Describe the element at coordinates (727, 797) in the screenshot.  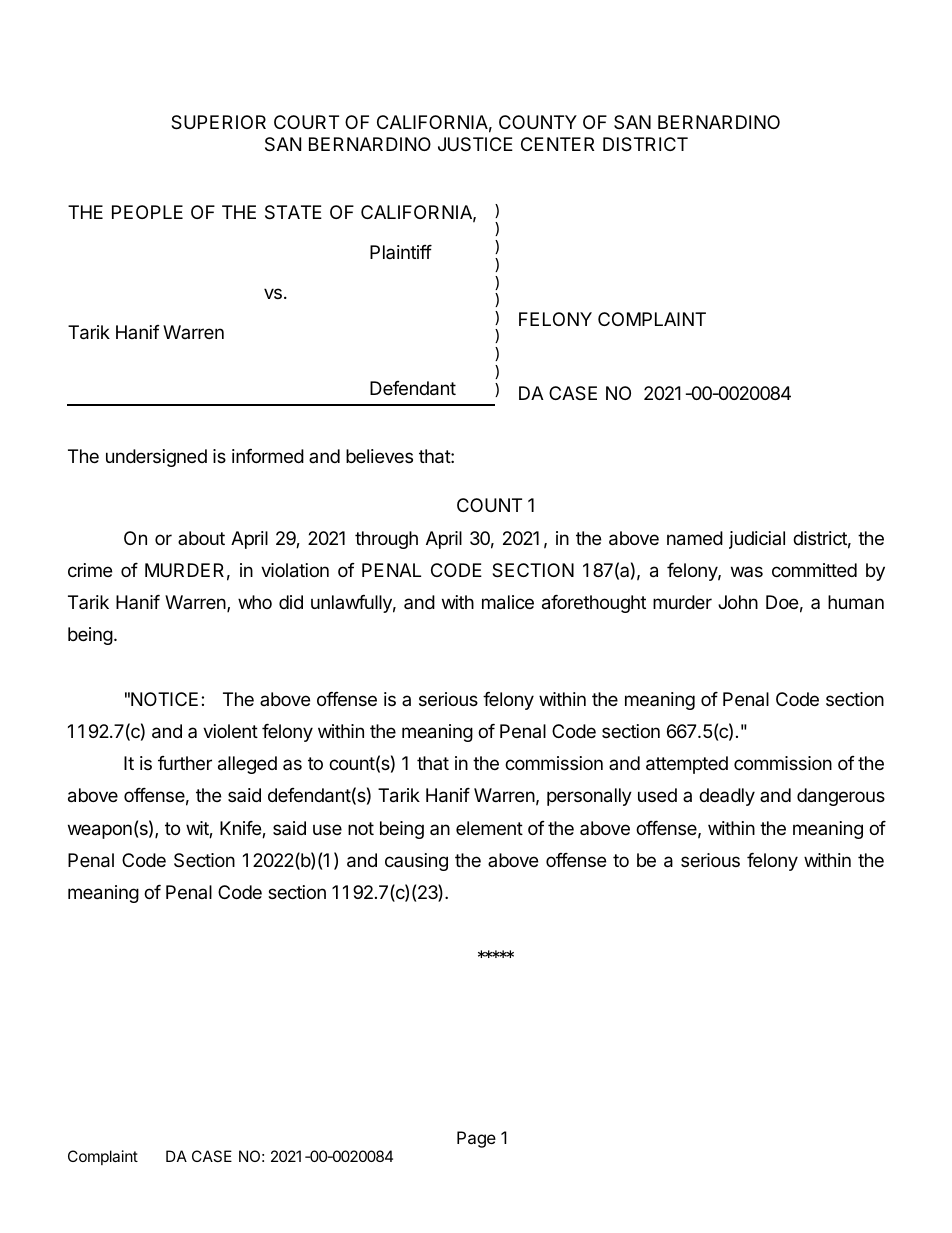
I see `deadly` at that location.
